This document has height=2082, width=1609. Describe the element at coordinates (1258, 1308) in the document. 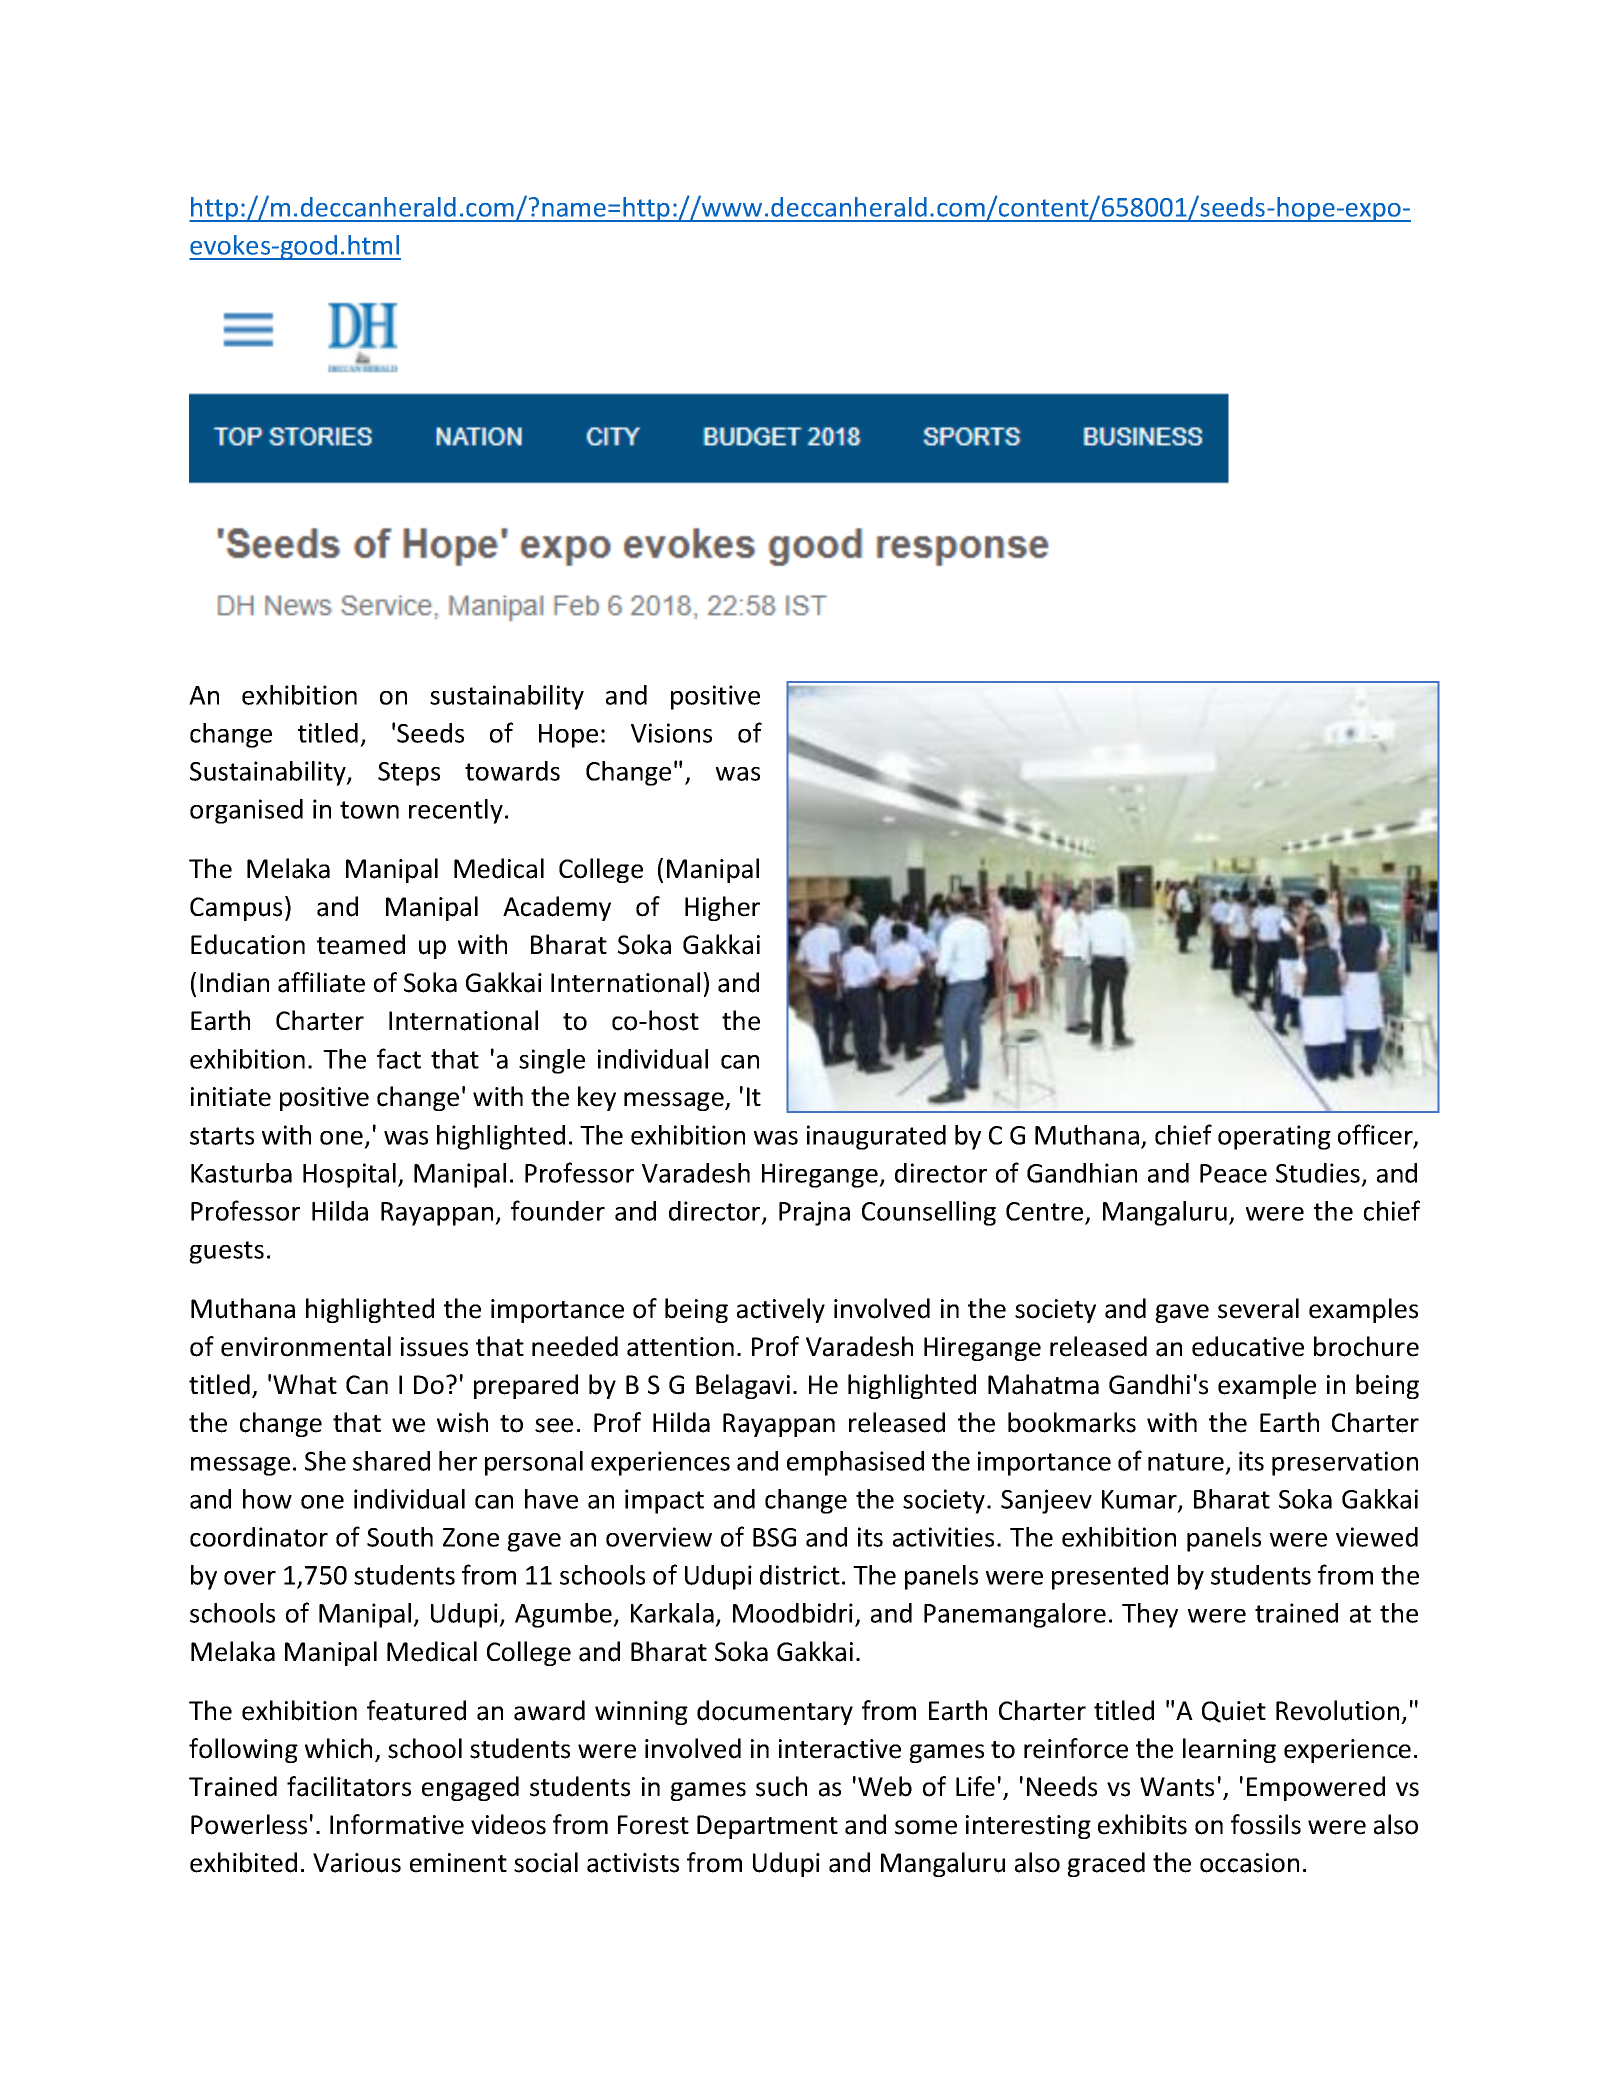

I see `several` at that location.
